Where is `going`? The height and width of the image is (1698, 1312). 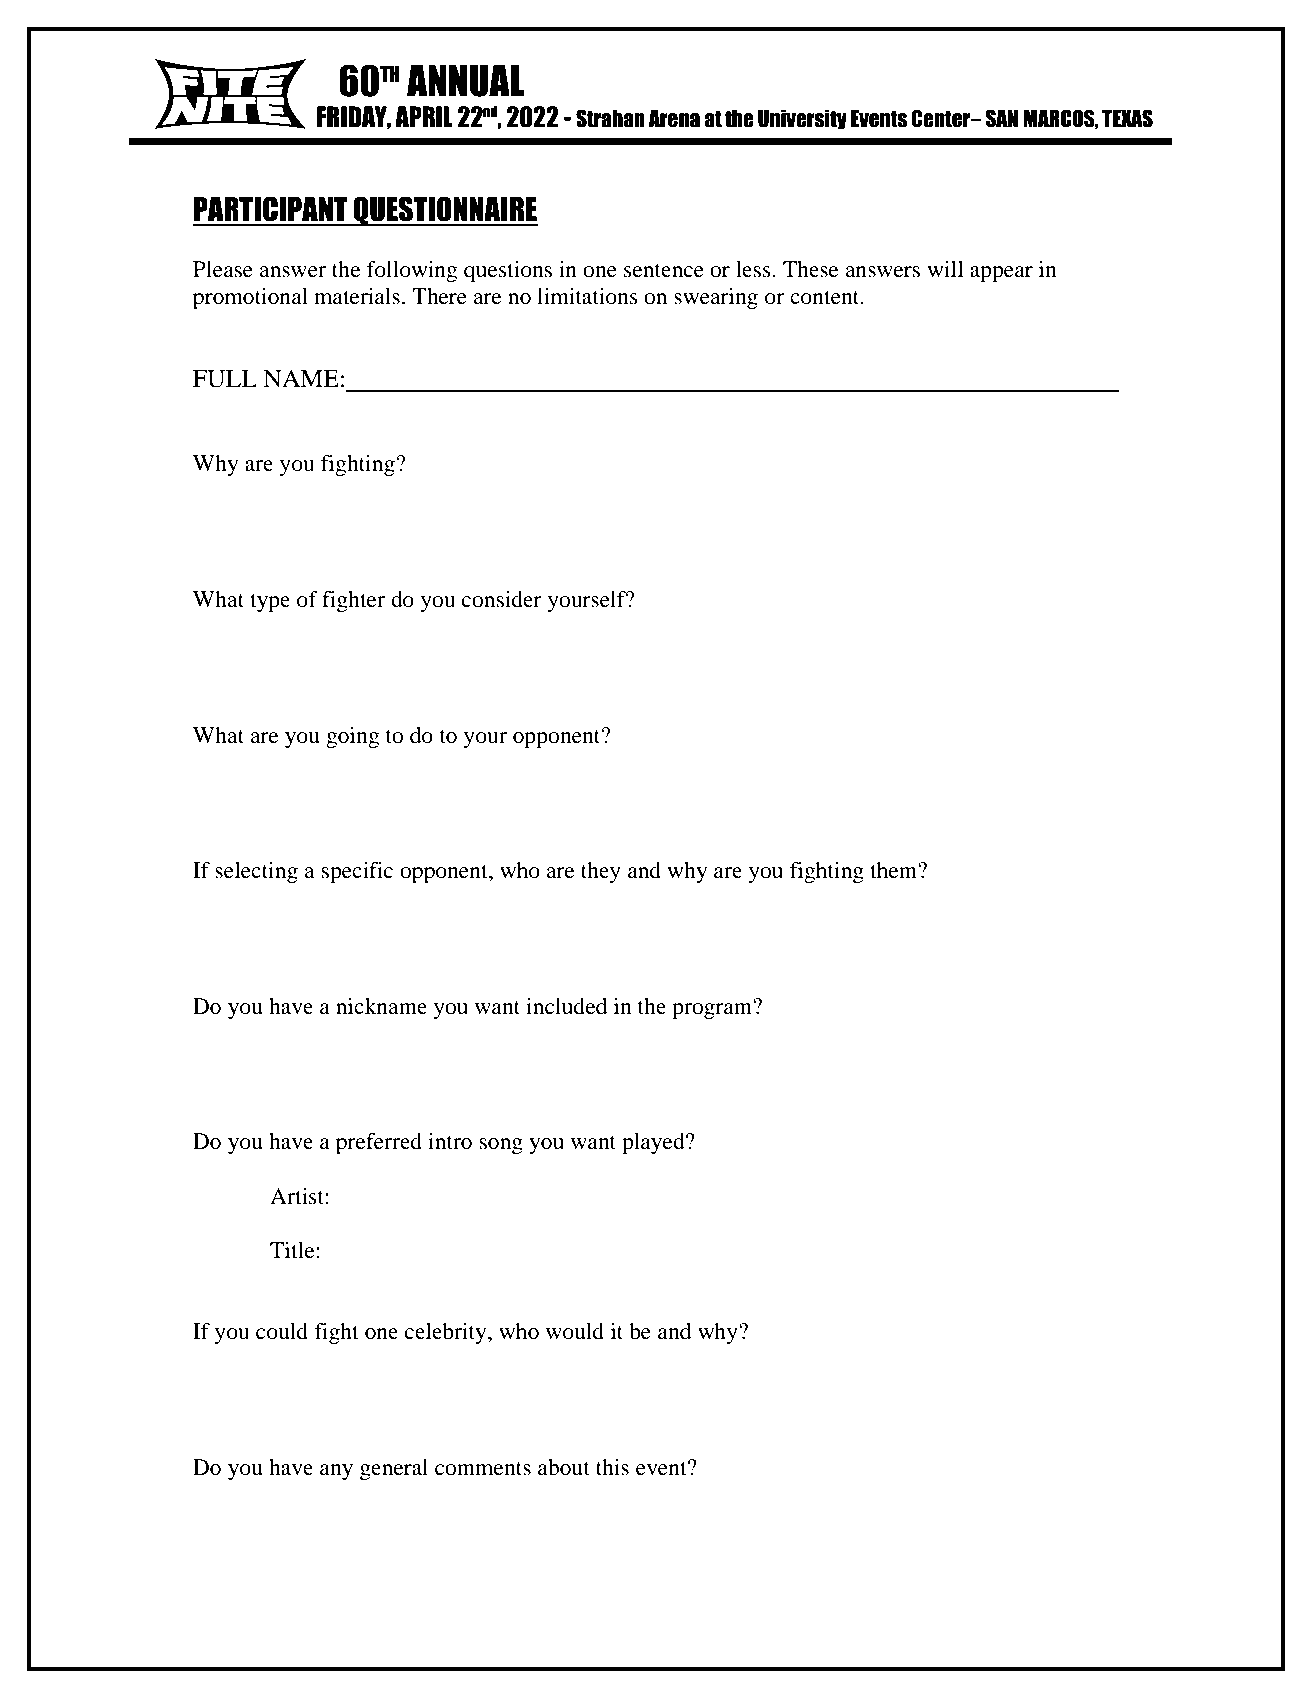 going is located at coordinates (352, 737).
